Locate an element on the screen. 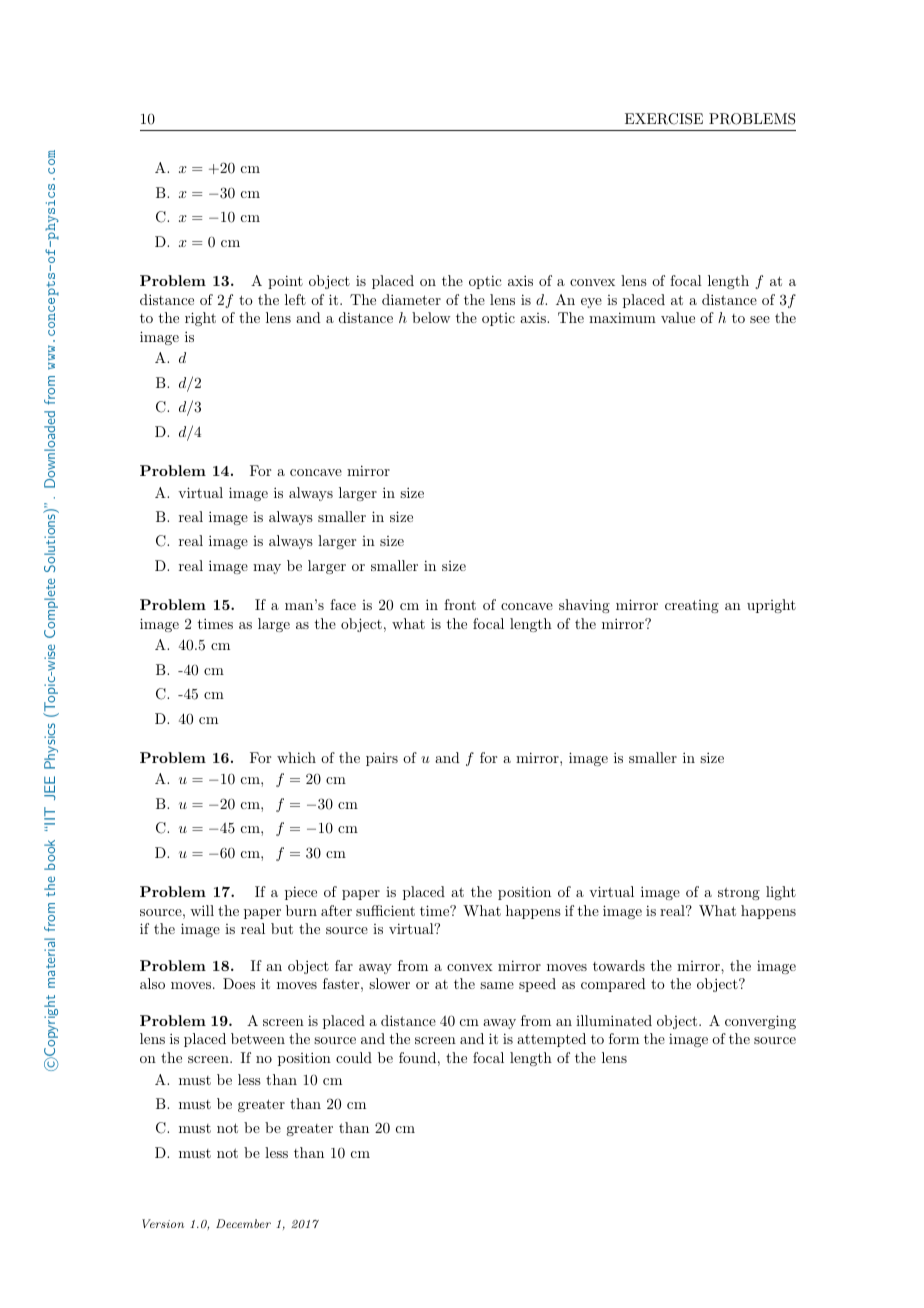  December is located at coordinates (243, 1223).
